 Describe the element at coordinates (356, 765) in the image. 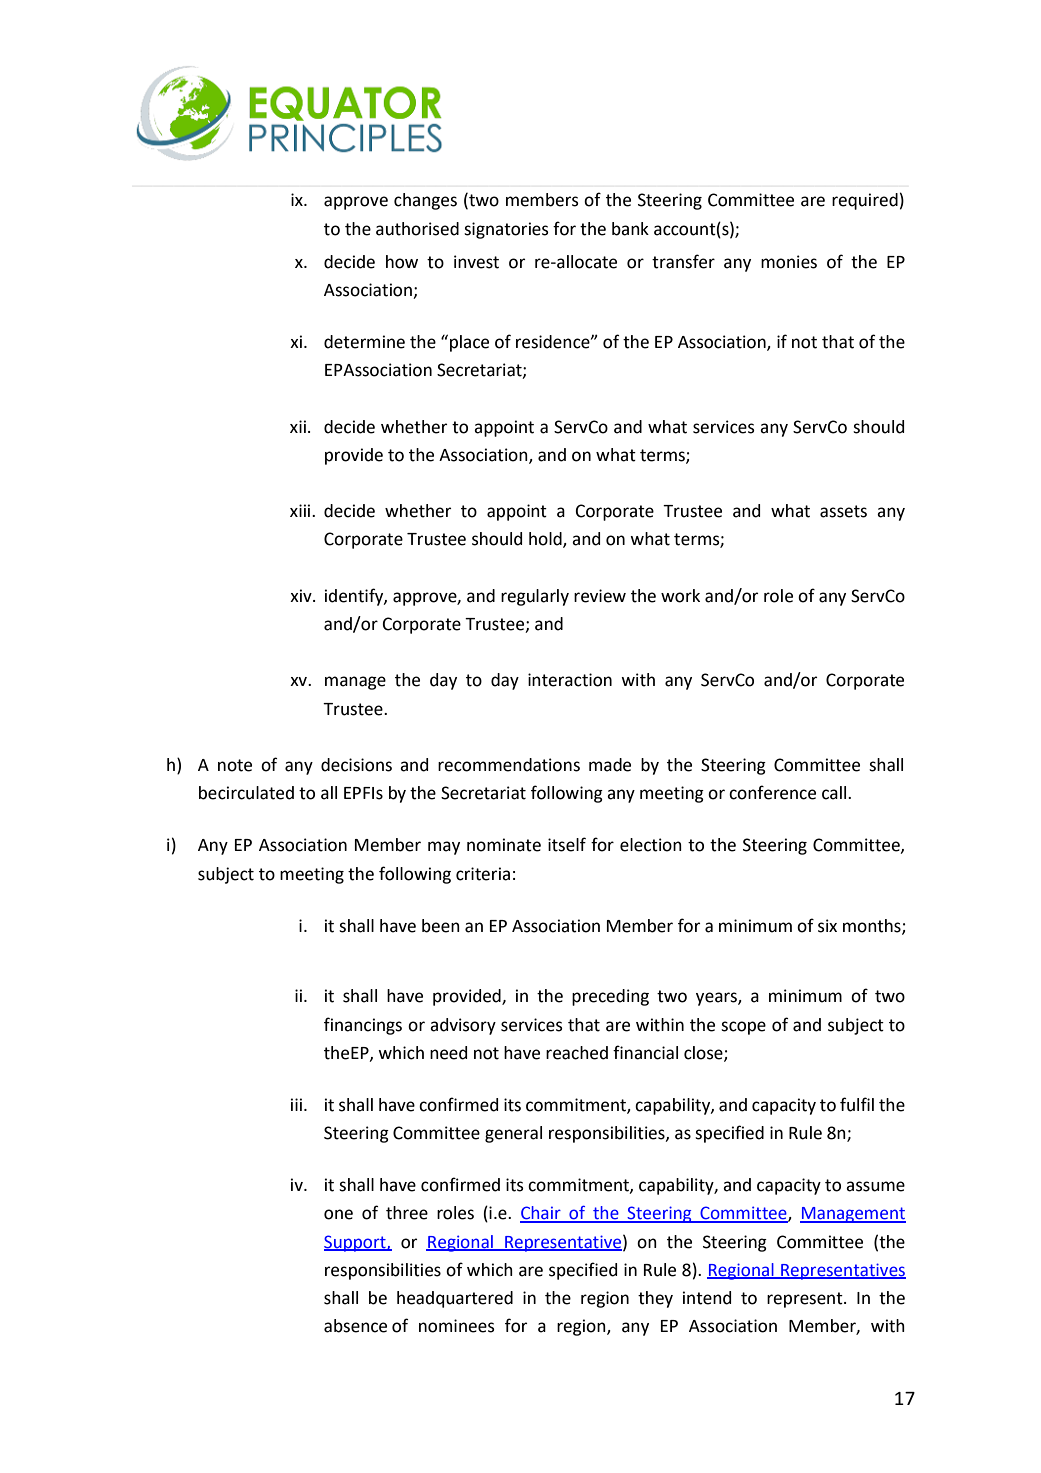

I see `decisions` at that location.
